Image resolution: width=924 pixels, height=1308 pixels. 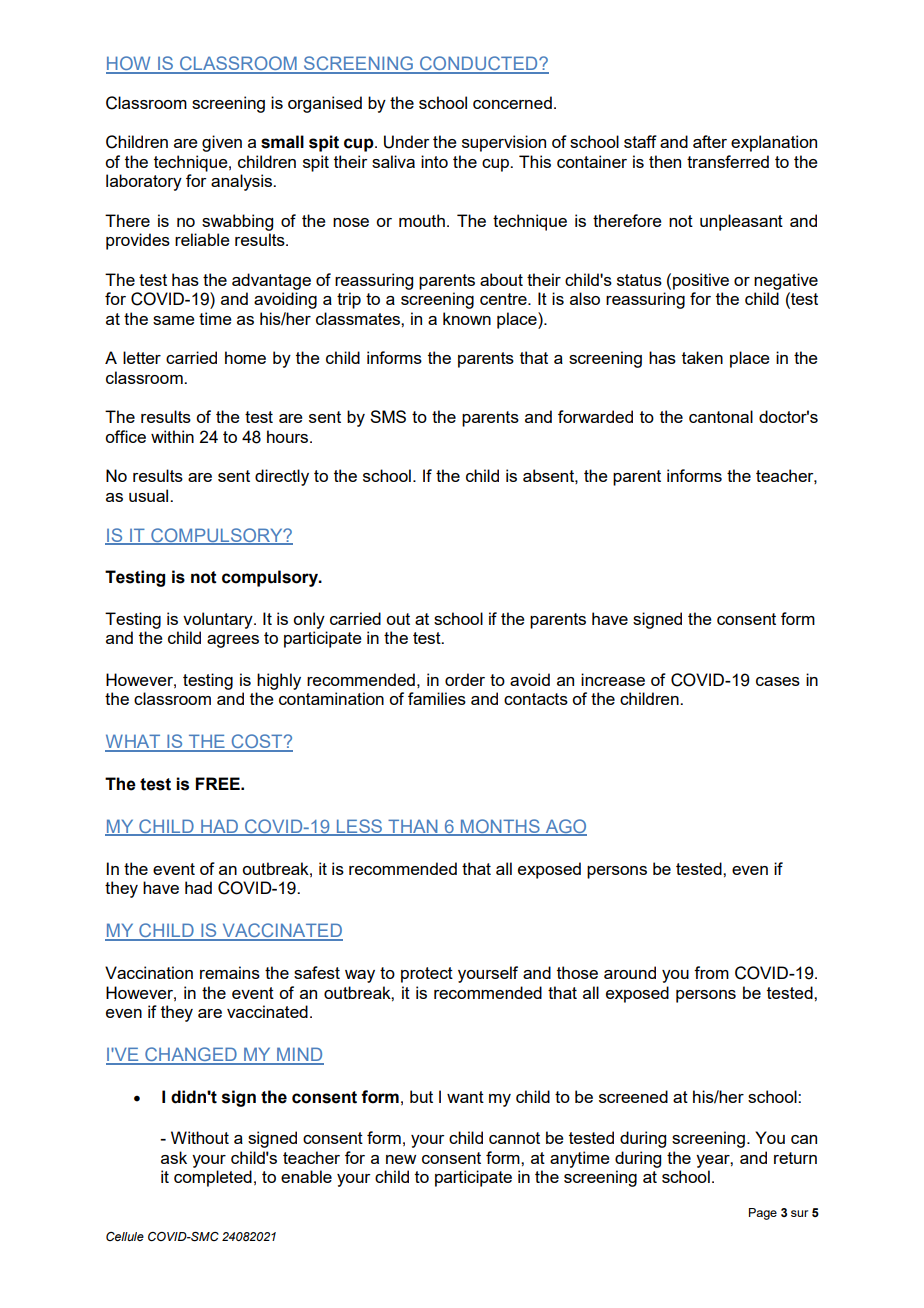 What do you see at coordinates (710, 141) in the screenshot?
I see `after` at bounding box center [710, 141].
